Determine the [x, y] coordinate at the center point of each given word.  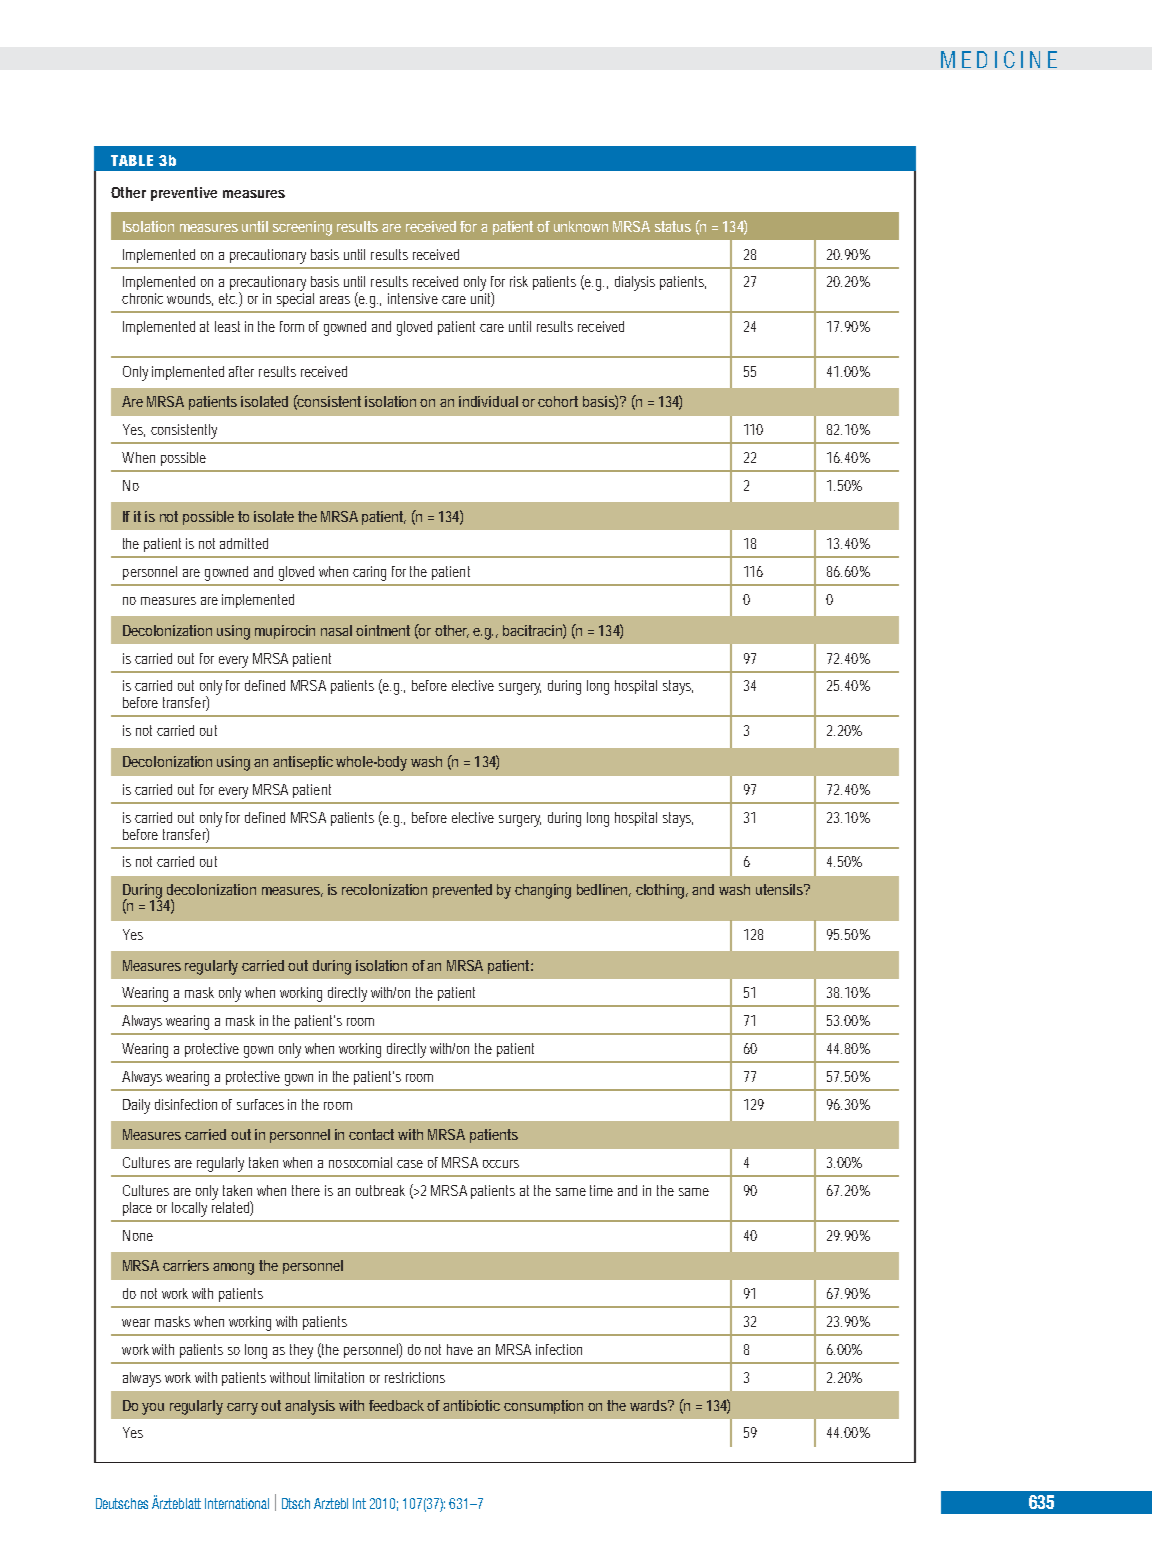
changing [543, 891]
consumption [543, 1407]
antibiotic [471, 1405]
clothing [662, 891]
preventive [184, 194]
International [237, 1503]
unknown [581, 226]
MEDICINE [999, 59]
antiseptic [303, 763]
